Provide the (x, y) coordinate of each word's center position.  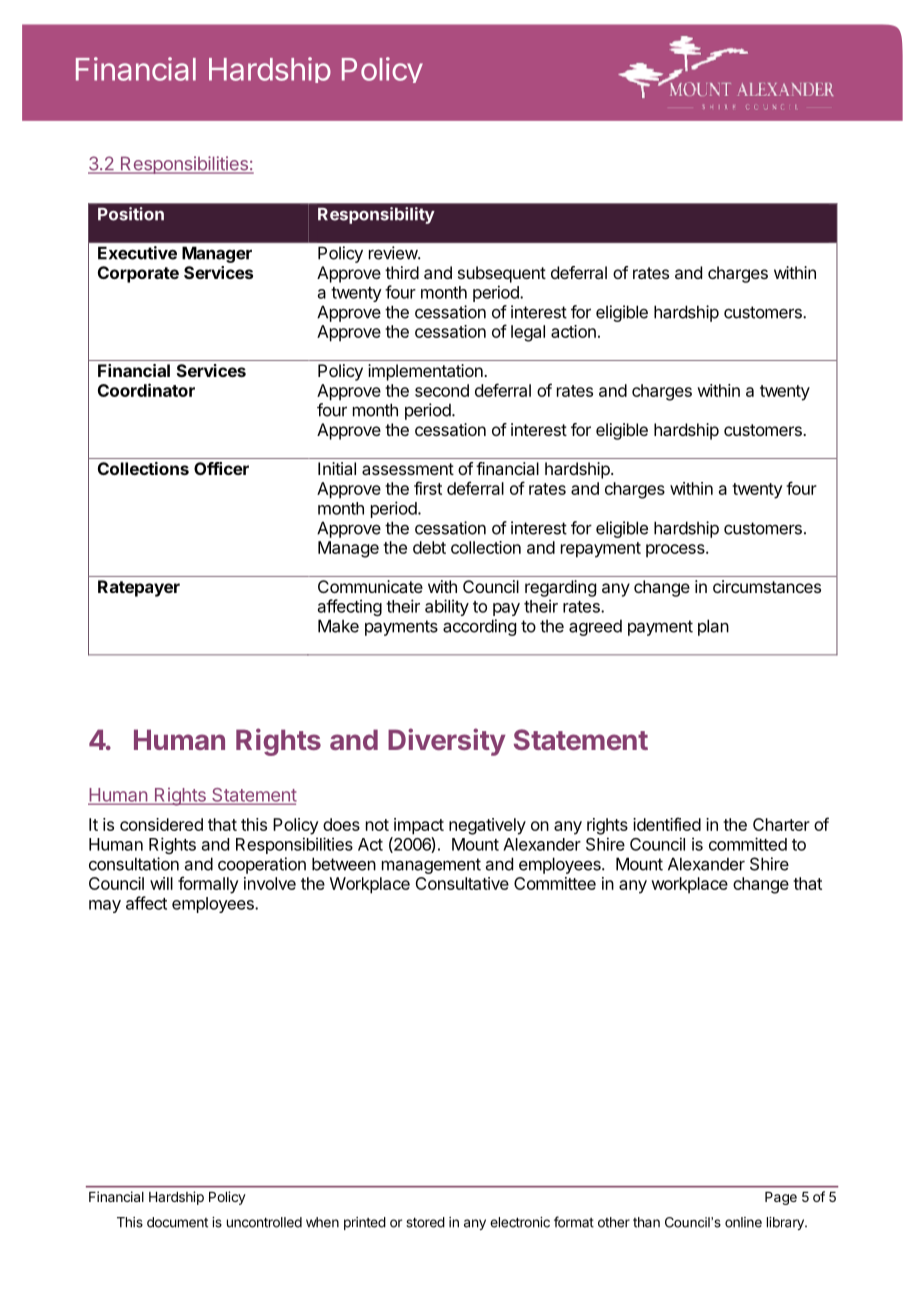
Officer (221, 468)
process (676, 551)
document (177, 1222)
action (573, 331)
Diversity (447, 742)
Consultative (462, 883)
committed (748, 844)
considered (161, 824)
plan (713, 627)
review (394, 253)
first (428, 488)
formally (208, 885)
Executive (137, 253)
